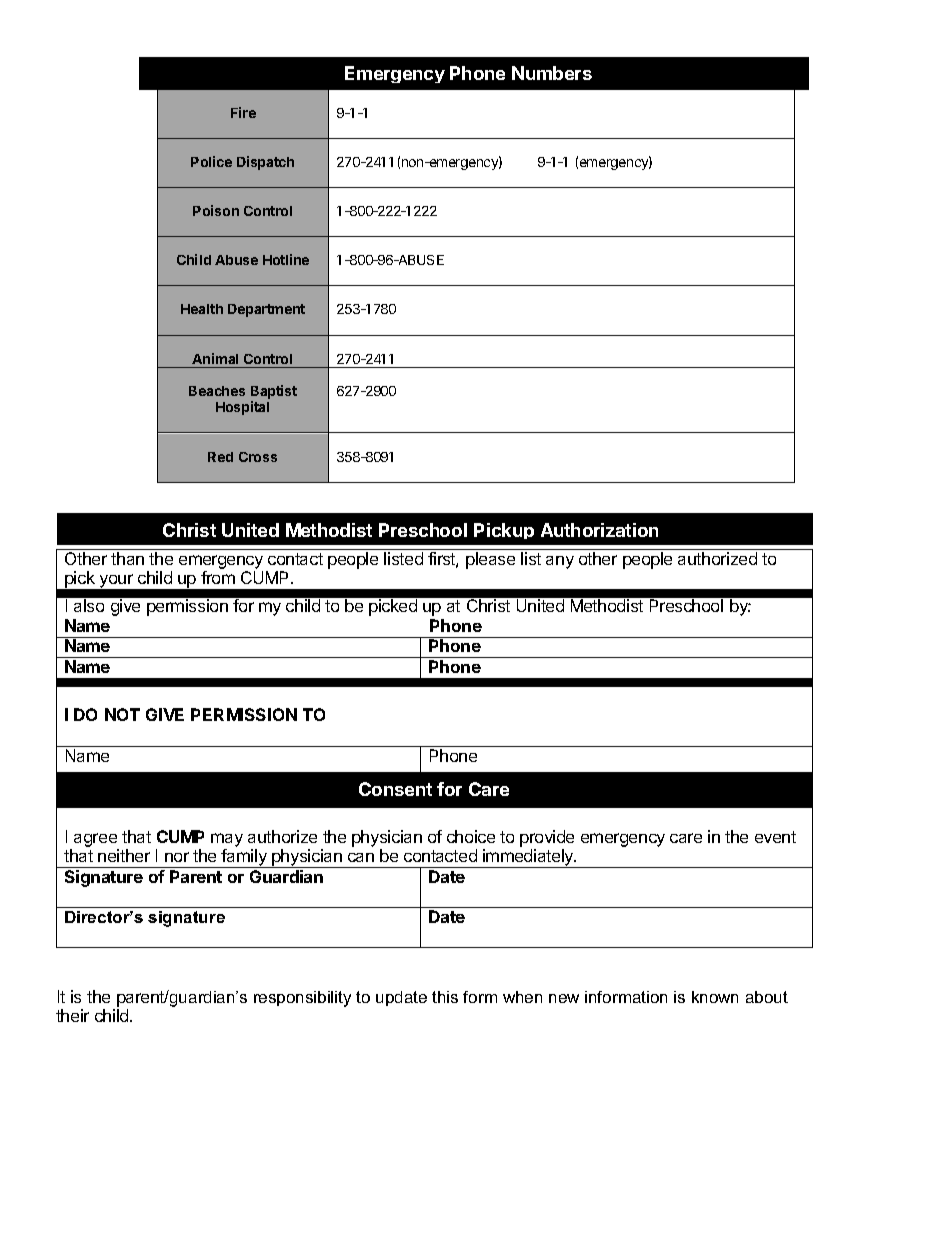 This screenshot has height=1233, width=952. What do you see at coordinates (274, 393) in the screenshot?
I see `Baptist` at bounding box center [274, 393].
